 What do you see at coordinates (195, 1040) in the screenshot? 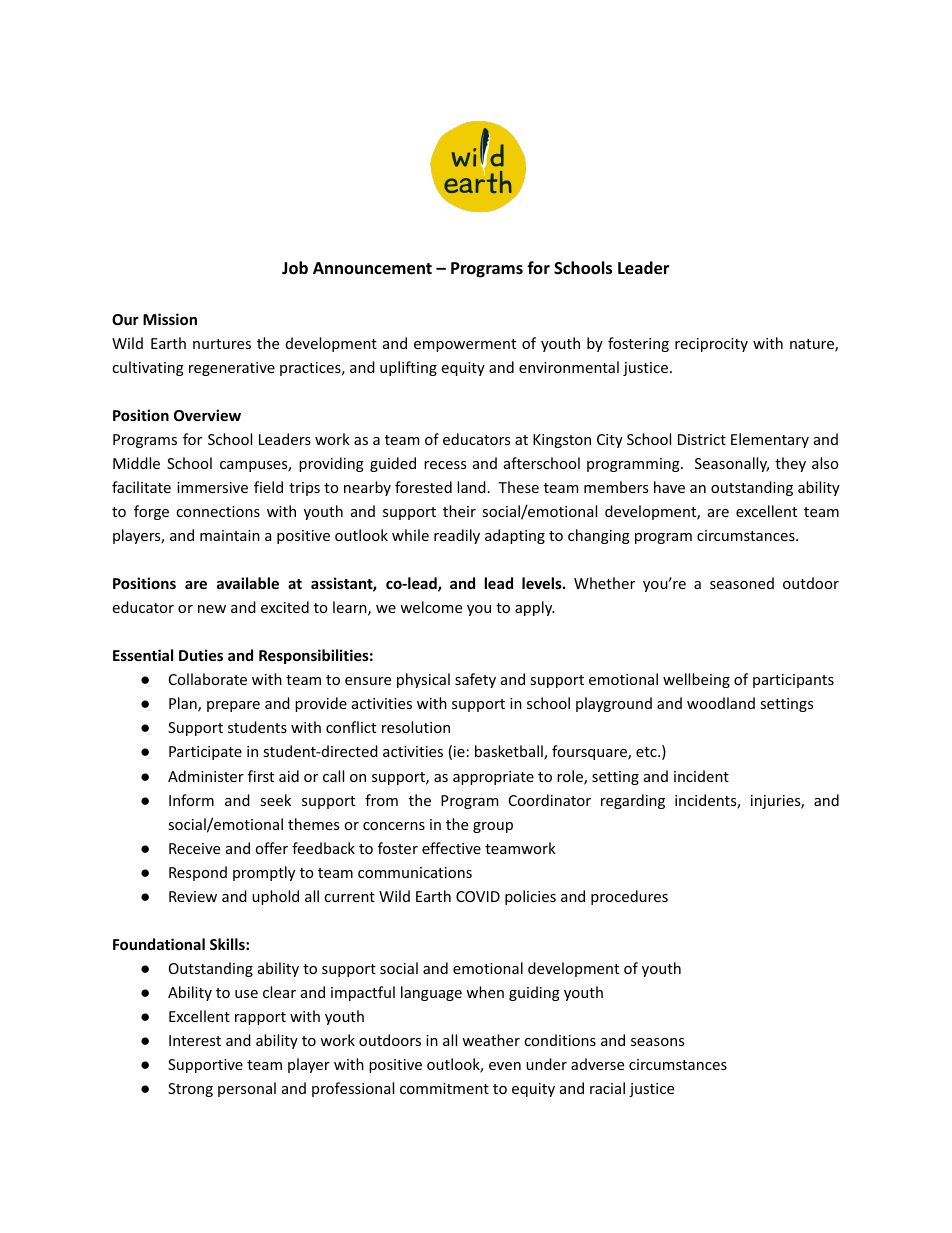
I see `Interest` at bounding box center [195, 1040].
